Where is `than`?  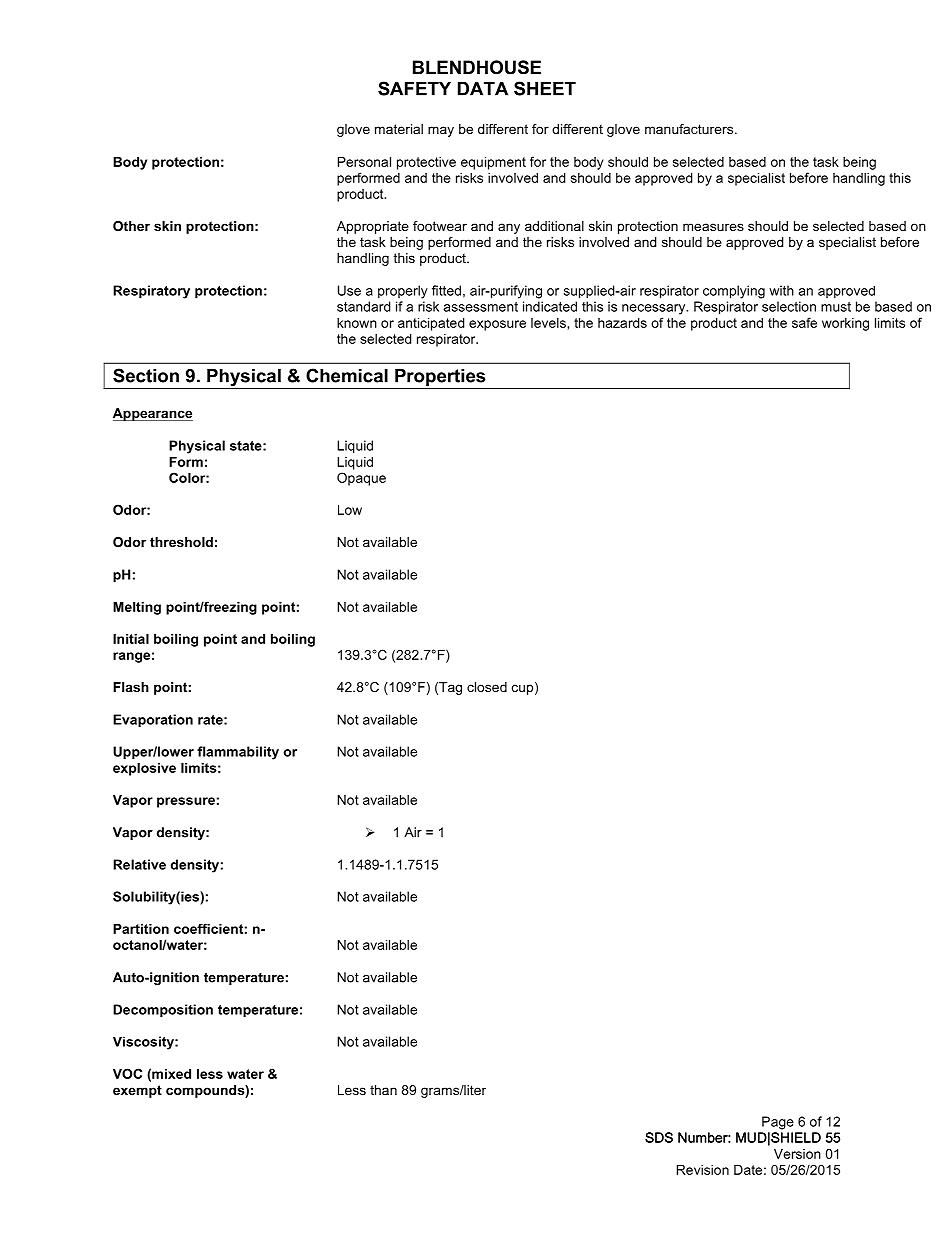
than is located at coordinates (383, 1090).
